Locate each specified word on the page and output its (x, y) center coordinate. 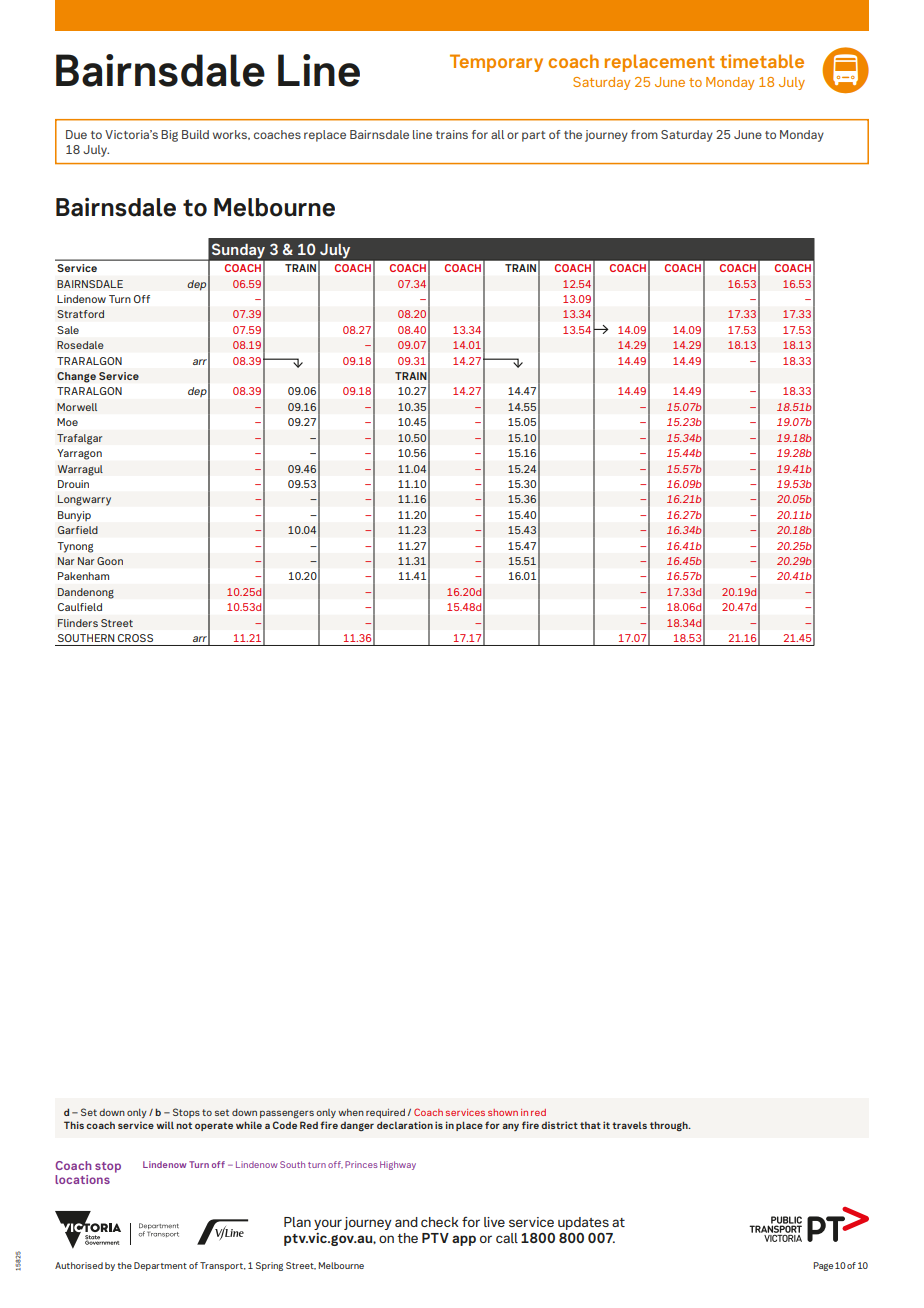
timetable (762, 61)
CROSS (135, 638)
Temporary (496, 63)
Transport (222, 1266)
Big (169, 136)
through (670, 1126)
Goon (110, 561)
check (440, 1222)
